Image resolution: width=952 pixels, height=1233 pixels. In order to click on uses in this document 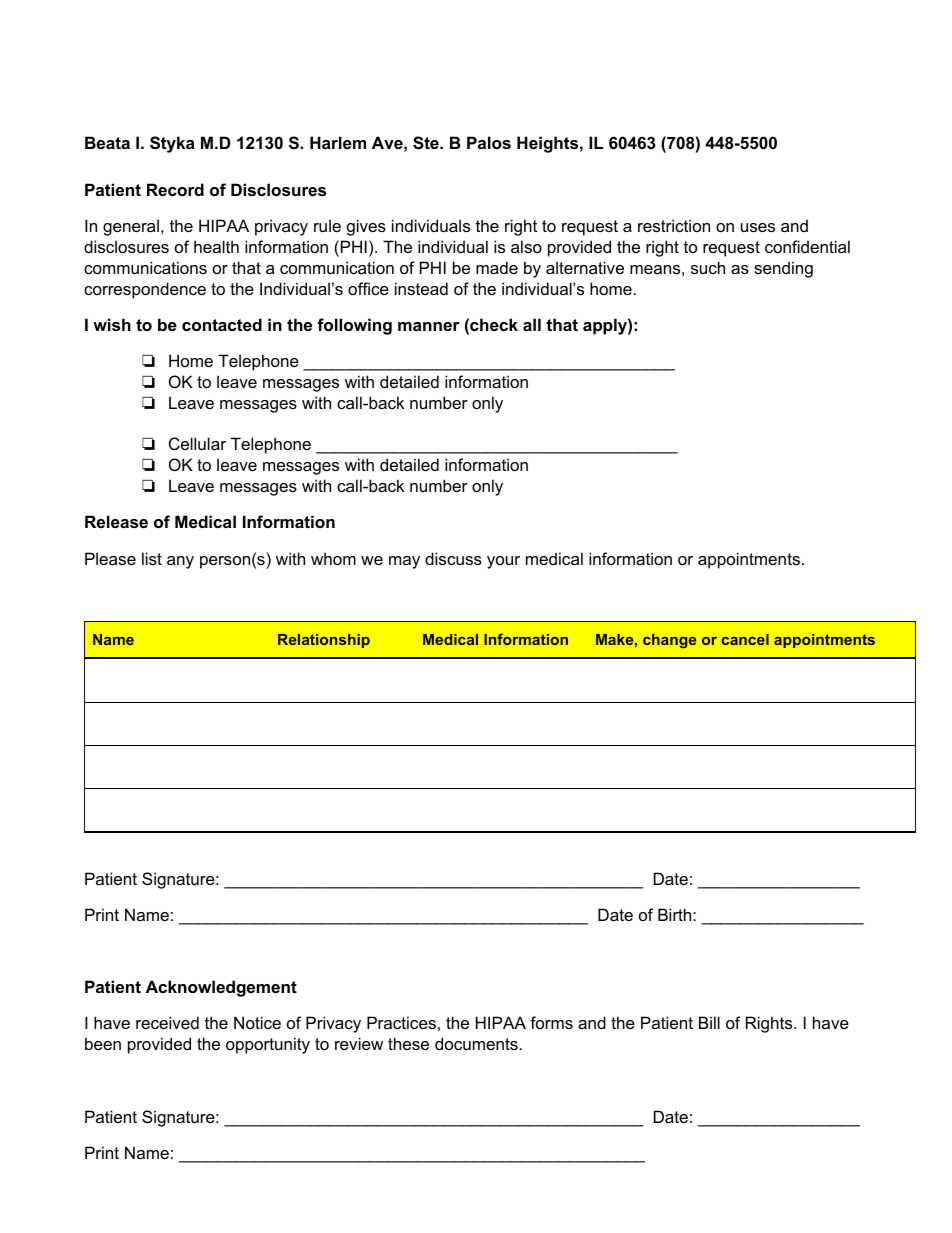, I will do `click(758, 227)`.
